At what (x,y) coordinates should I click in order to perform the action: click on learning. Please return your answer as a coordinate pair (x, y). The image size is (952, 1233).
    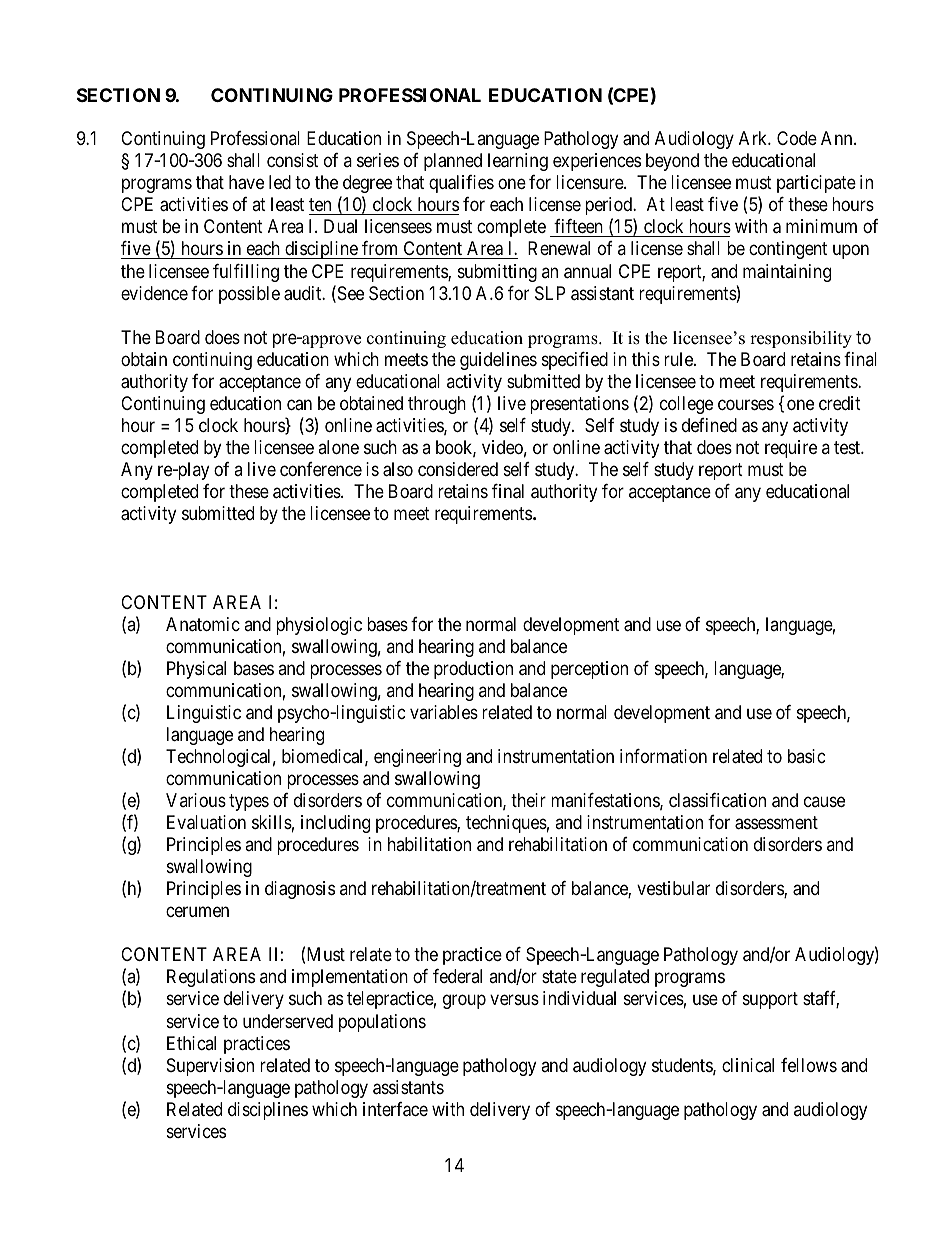
    Looking at the image, I should click on (518, 162).
